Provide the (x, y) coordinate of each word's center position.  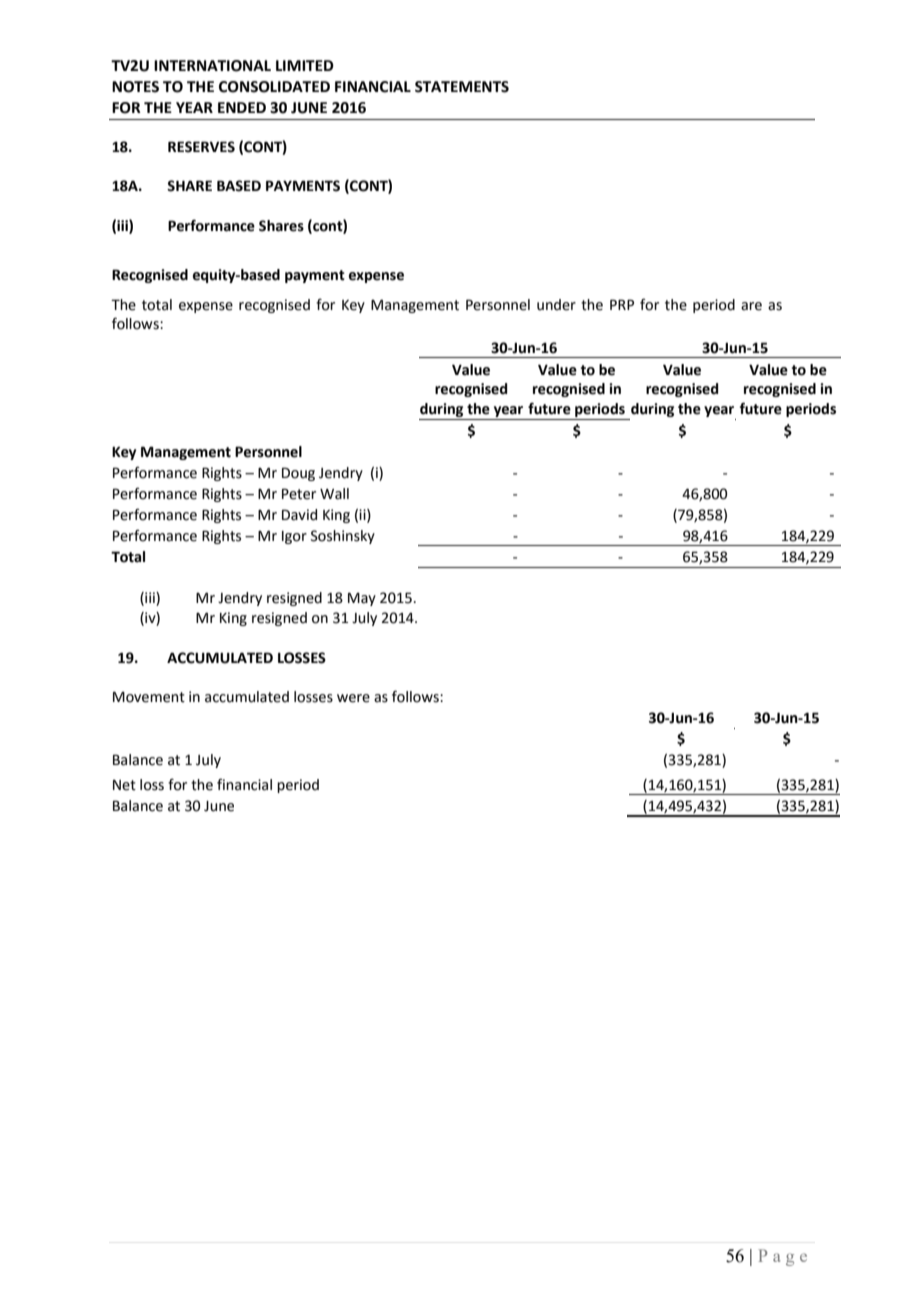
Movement (149, 697)
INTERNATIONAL (212, 66)
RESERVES (201, 147)
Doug (298, 474)
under (556, 305)
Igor (294, 537)
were (353, 698)
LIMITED (305, 65)
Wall (334, 494)
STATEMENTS (462, 87)
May (362, 599)
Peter (299, 494)
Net (124, 785)
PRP (622, 304)
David (299, 515)
